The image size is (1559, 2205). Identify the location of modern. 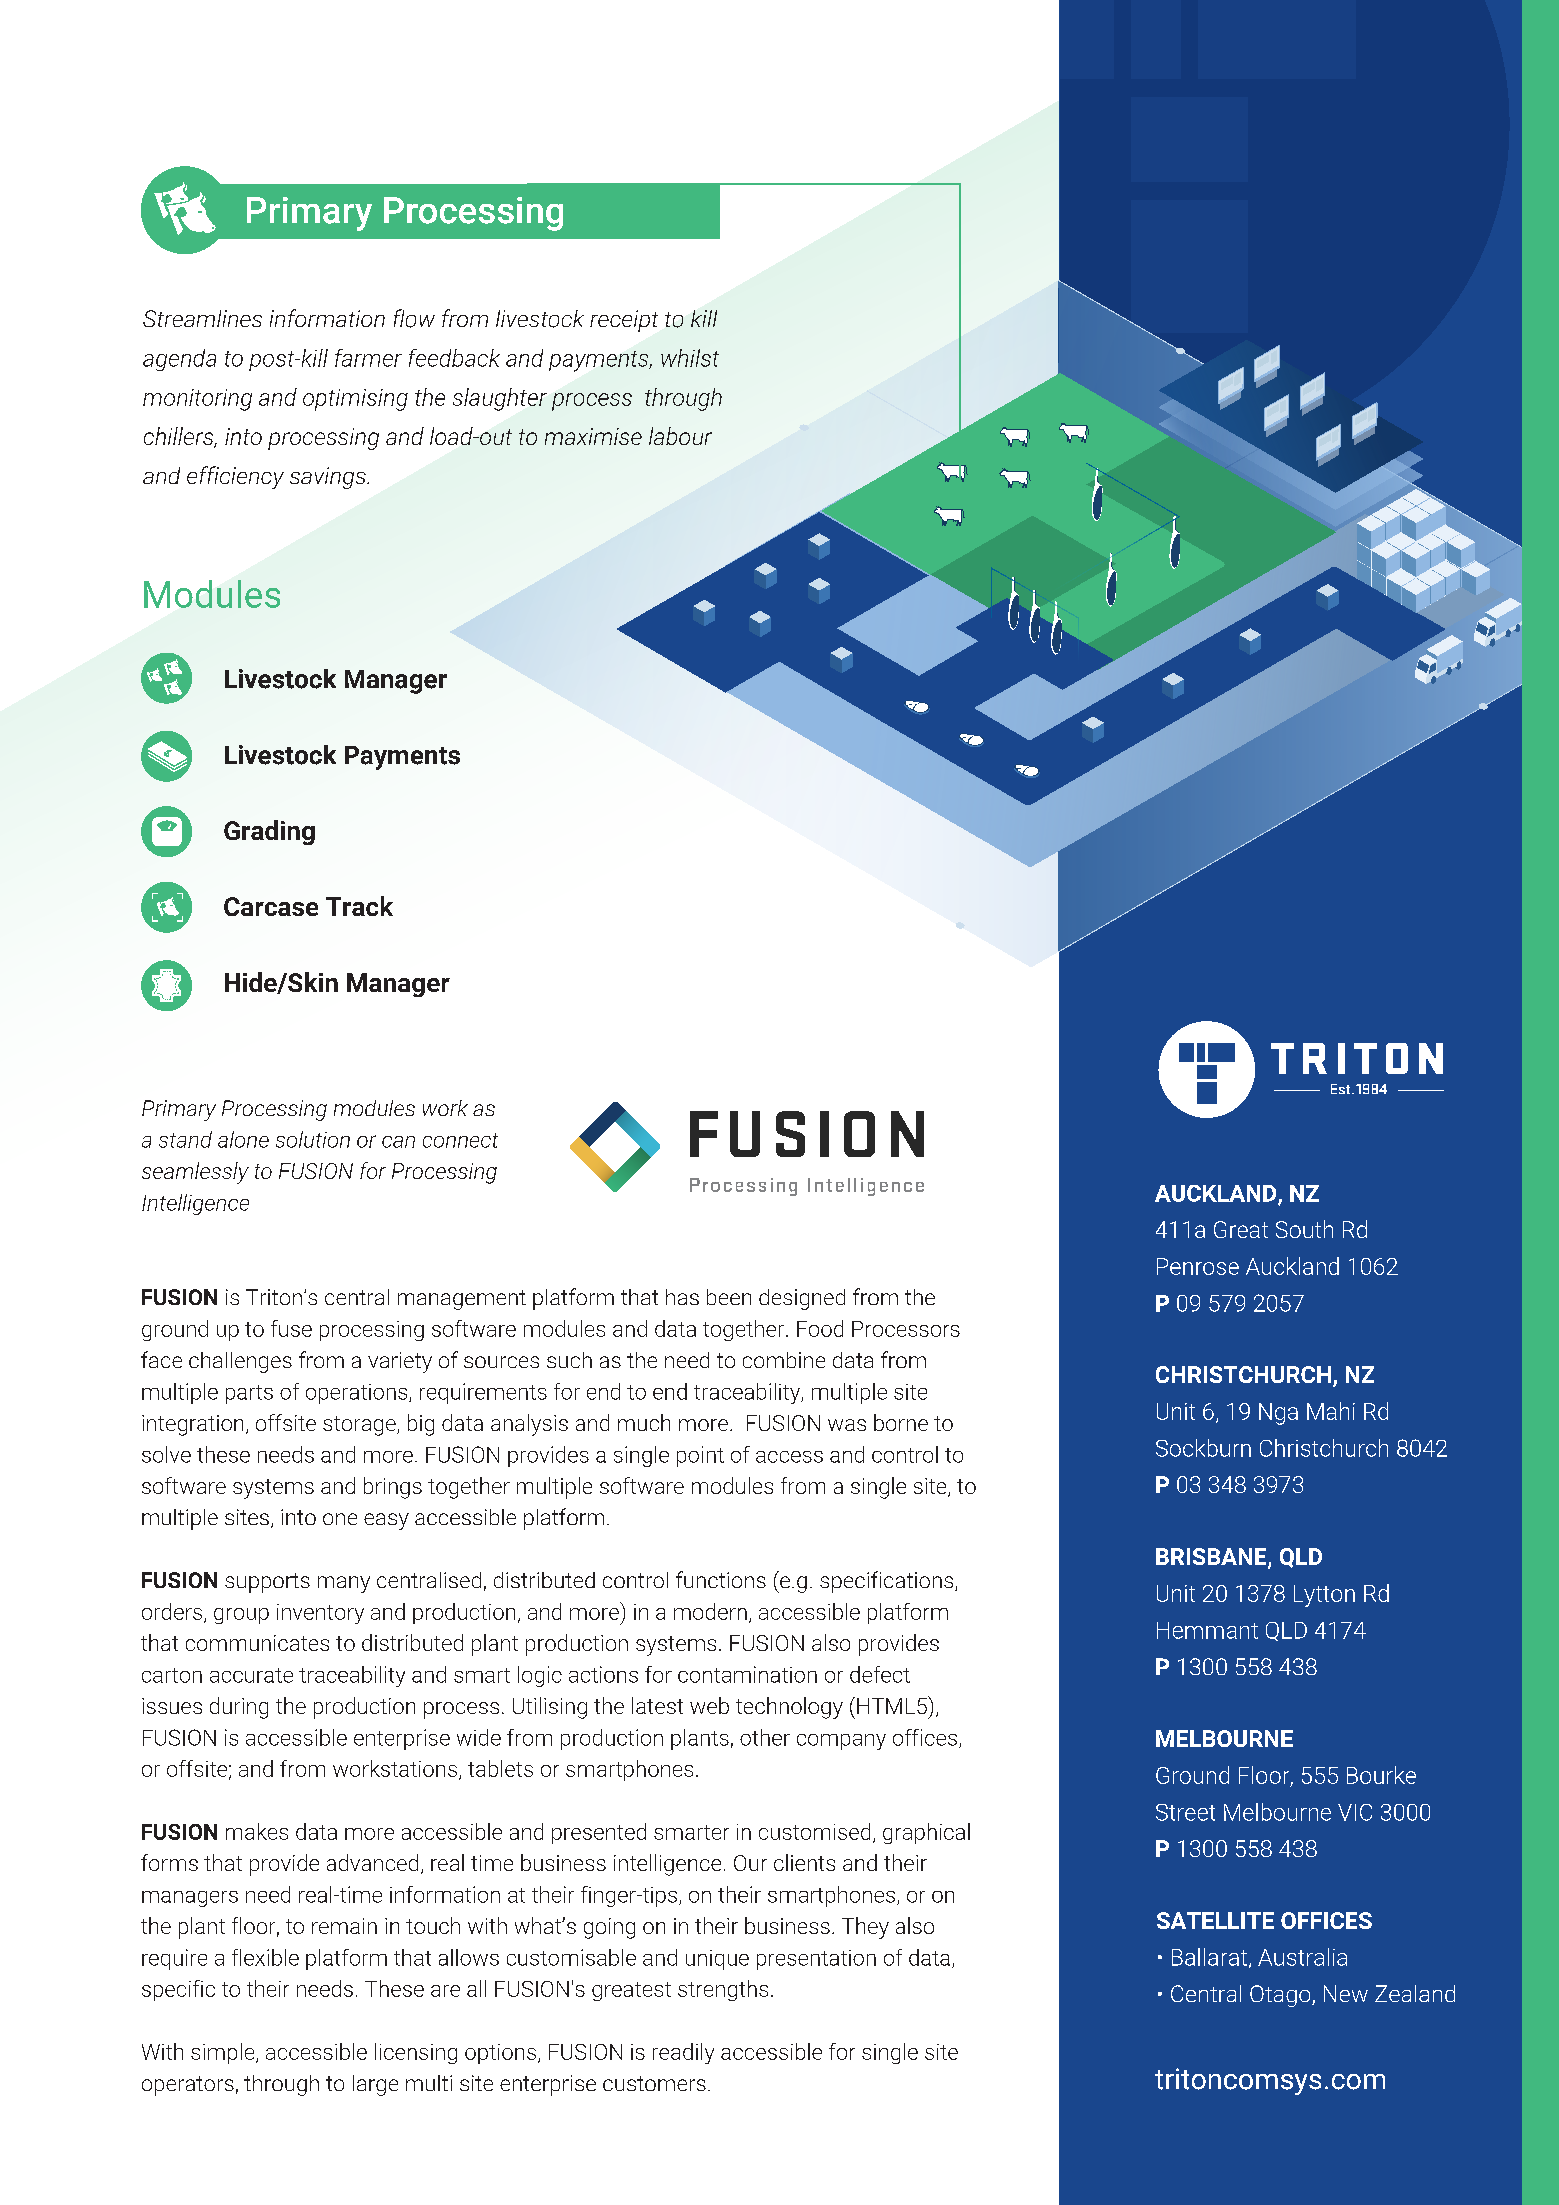
(710, 1611).
